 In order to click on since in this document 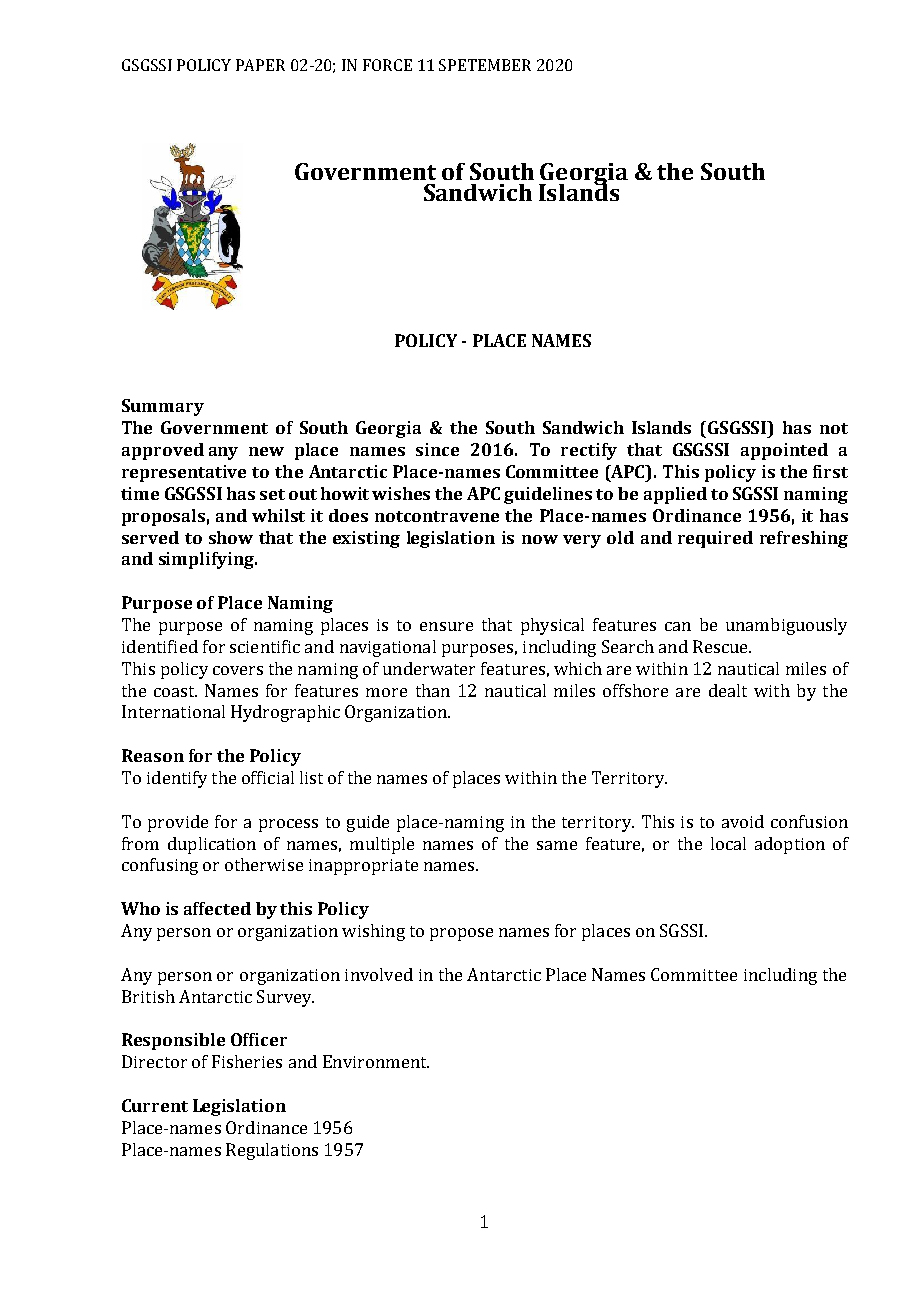, I will do `click(437, 449)`.
